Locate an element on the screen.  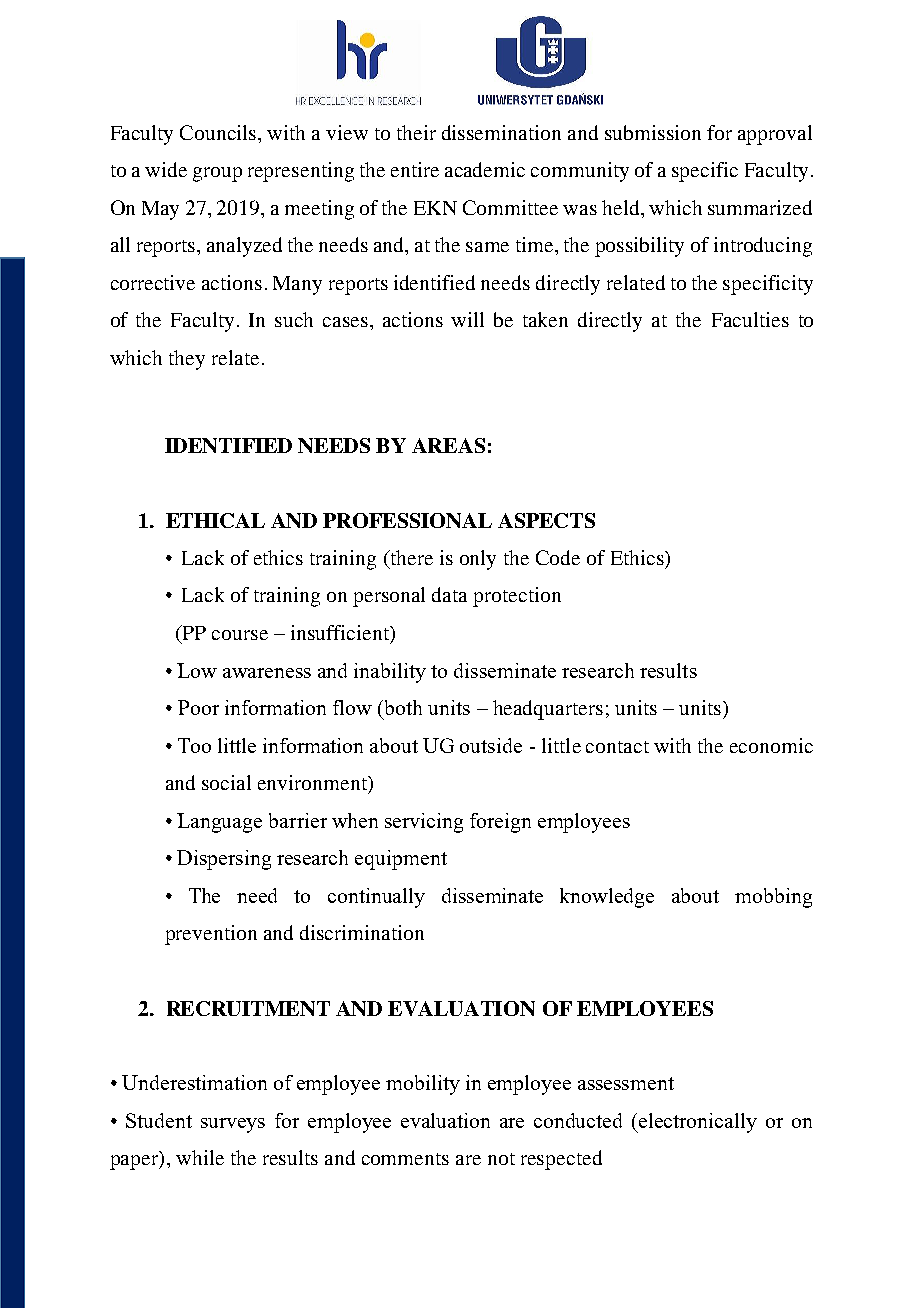
surveys is located at coordinates (233, 1125).
